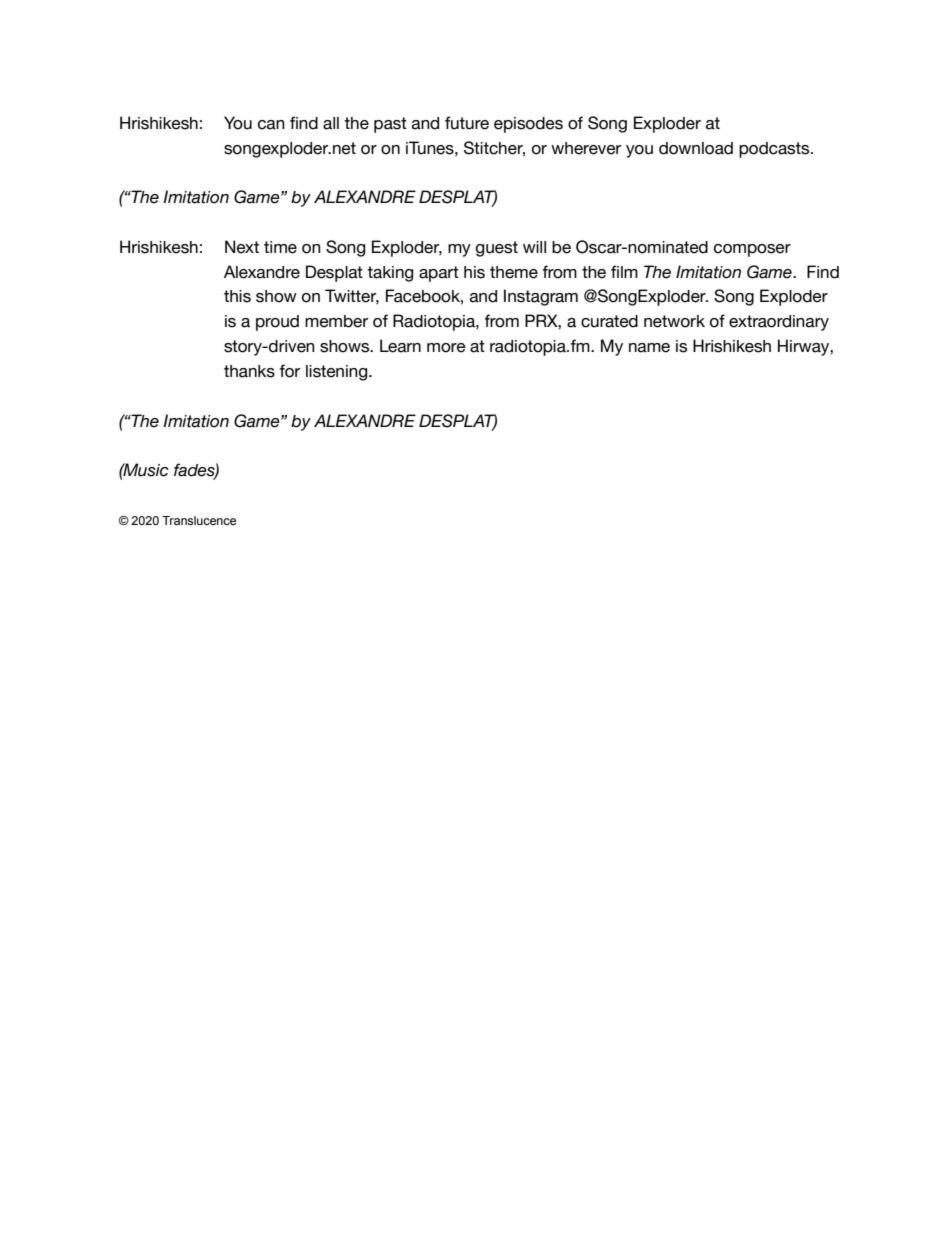 The height and width of the image is (1233, 952). What do you see at coordinates (277, 323) in the image?
I see `proud` at bounding box center [277, 323].
